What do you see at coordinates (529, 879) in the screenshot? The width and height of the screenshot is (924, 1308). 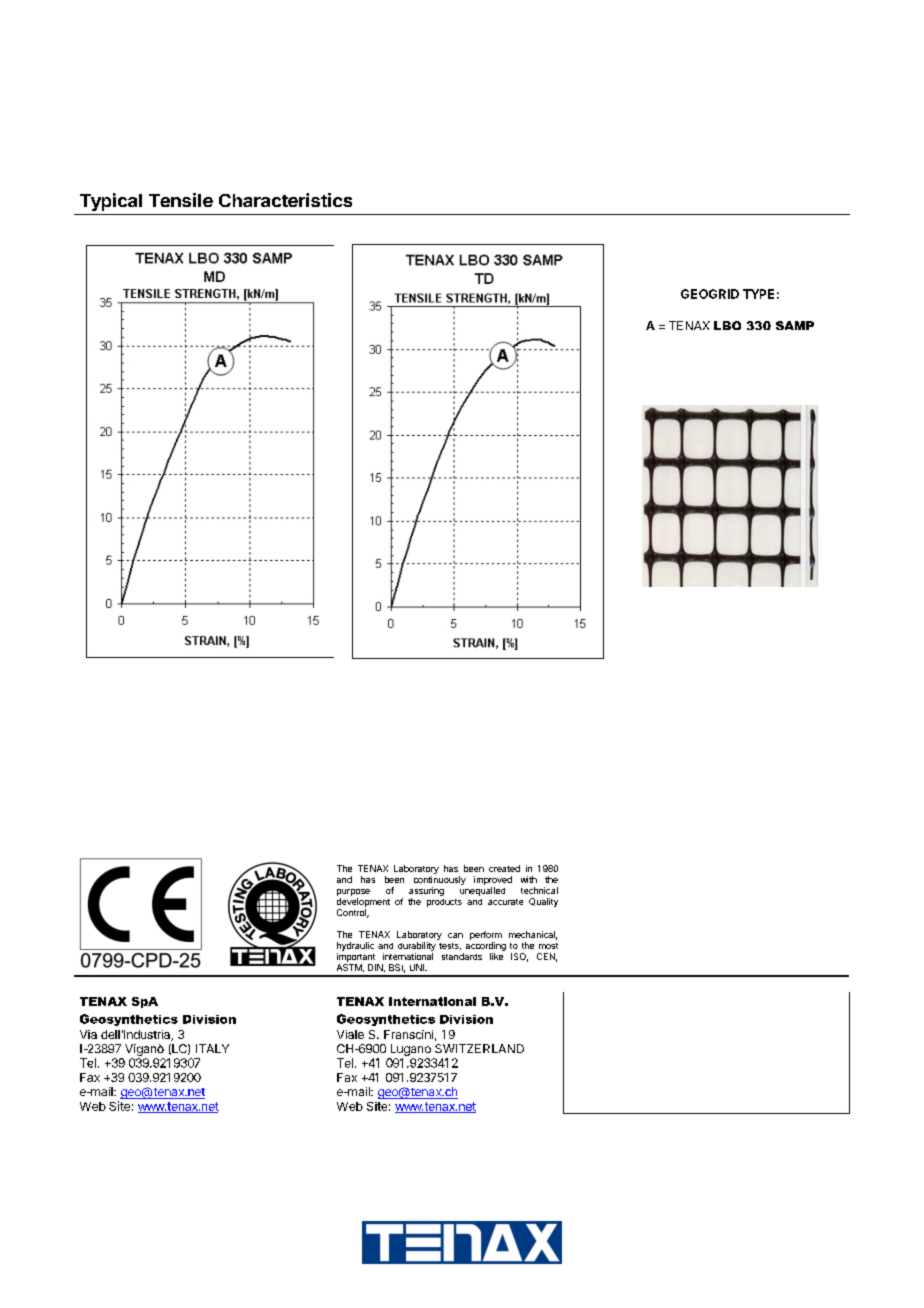 I see `with` at bounding box center [529, 879].
